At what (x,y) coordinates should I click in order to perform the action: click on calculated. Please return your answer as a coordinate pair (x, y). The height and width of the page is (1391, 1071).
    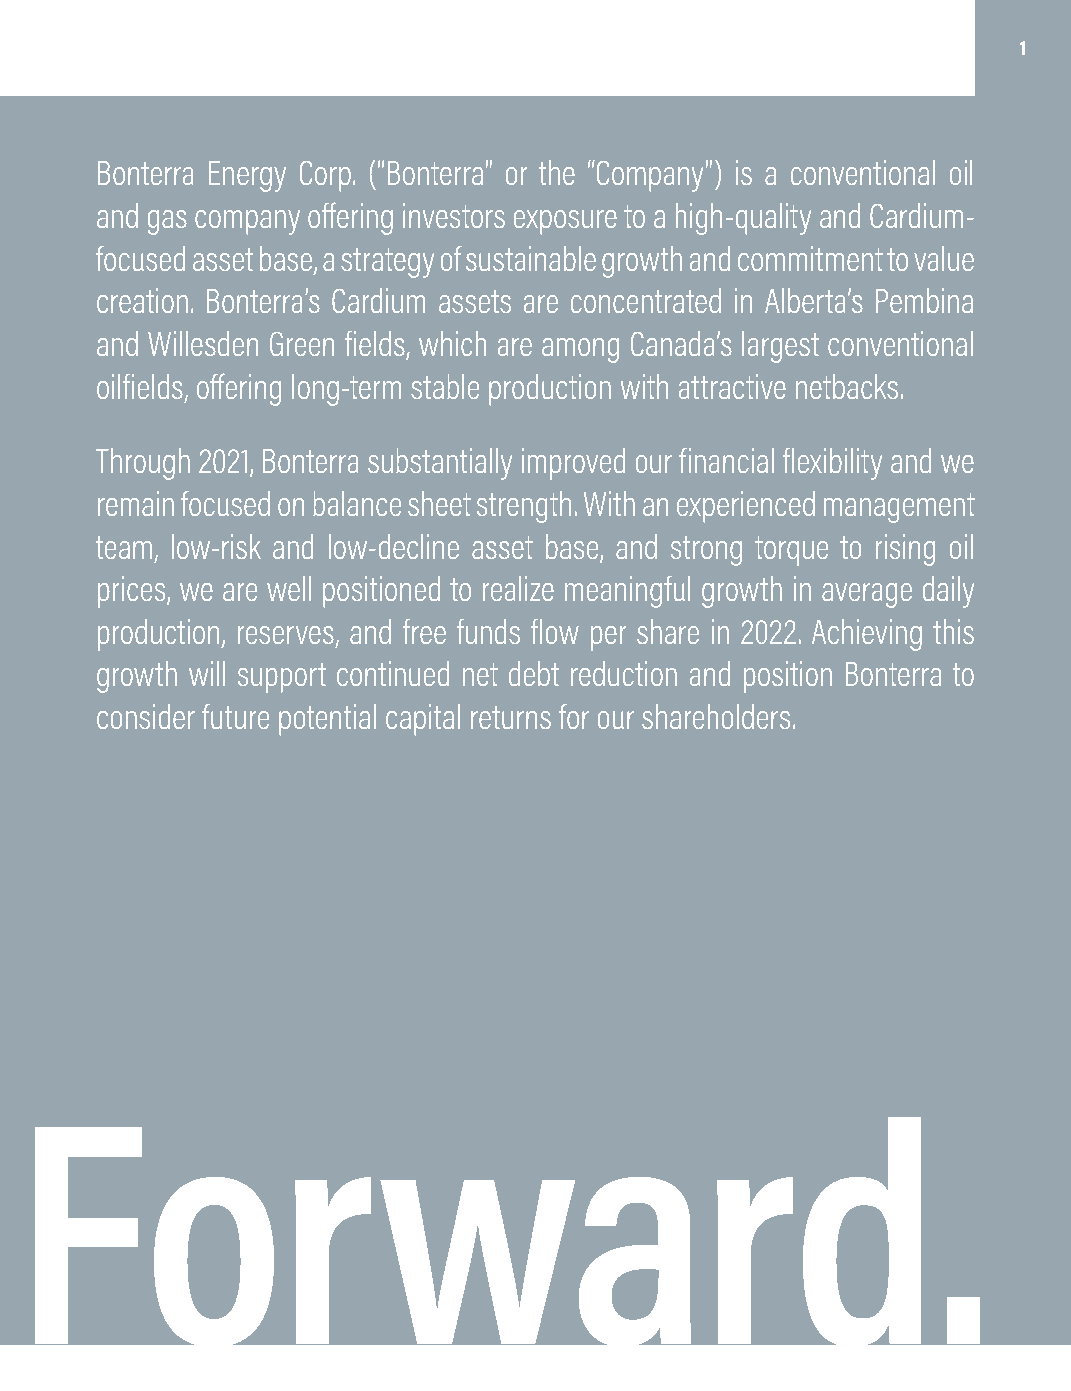
    Looking at the image, I should click on (234, 1032).
